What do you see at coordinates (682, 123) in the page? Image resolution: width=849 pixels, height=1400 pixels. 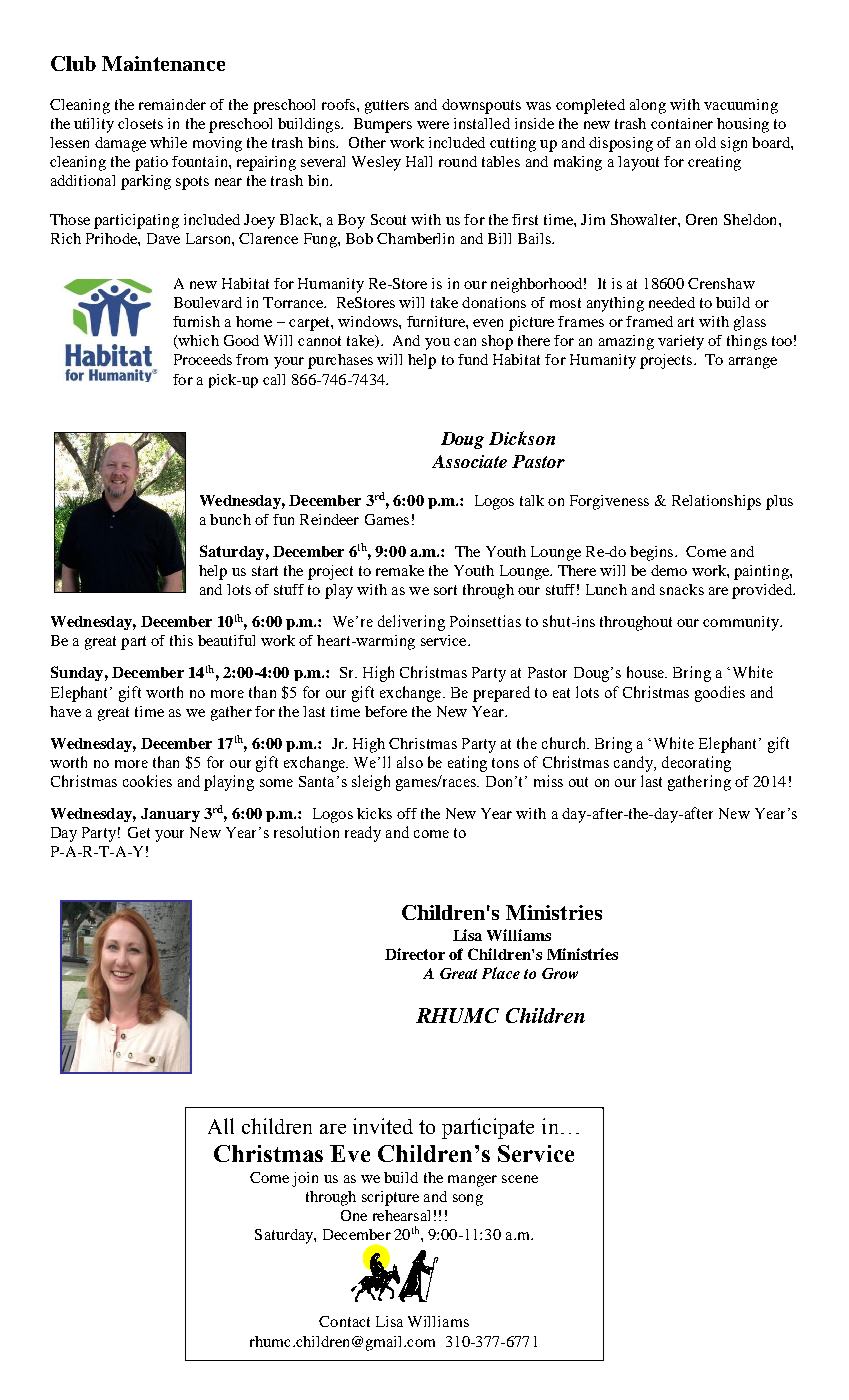 I see `container` at bounding box center [682, 123].
